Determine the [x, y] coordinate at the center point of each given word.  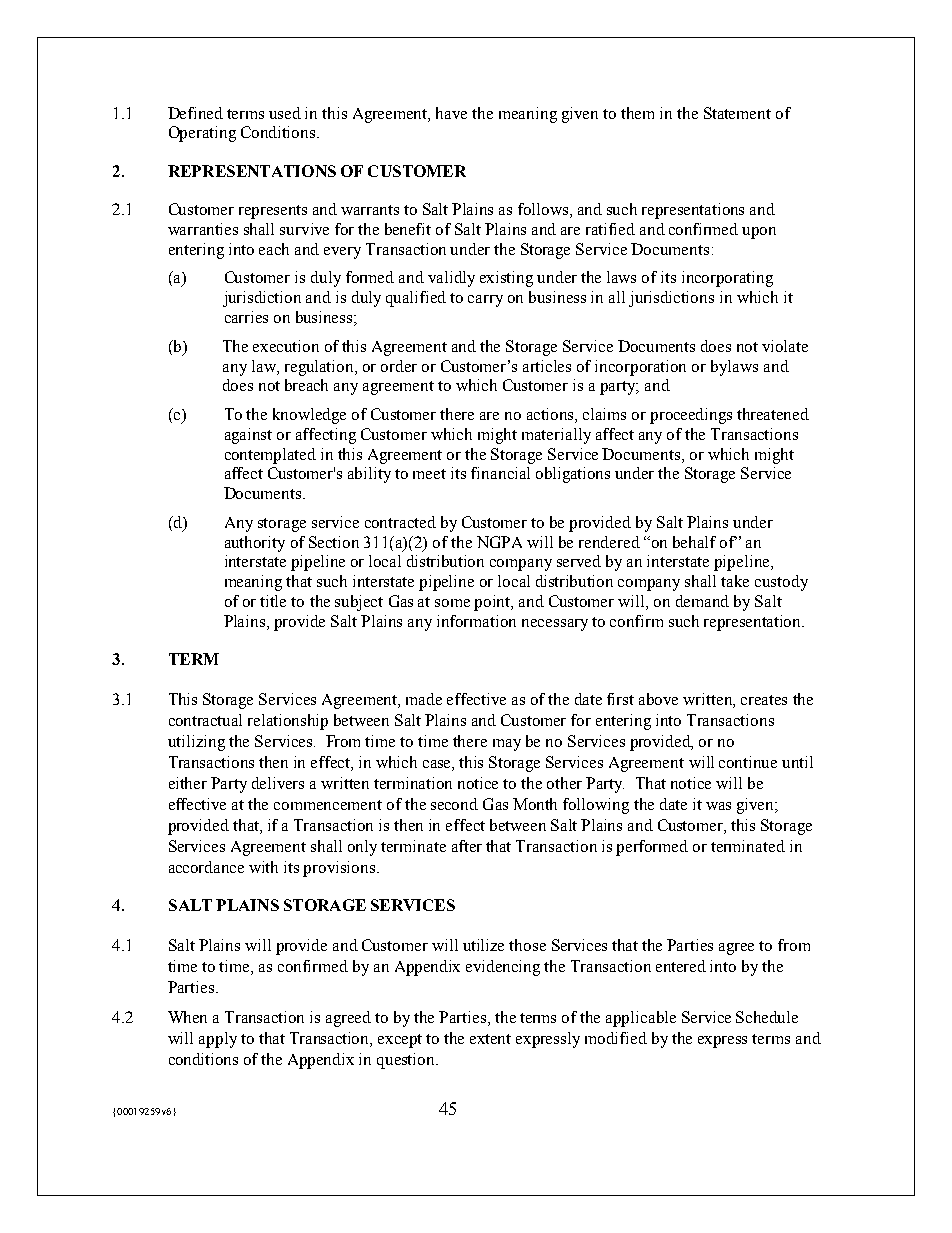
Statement [737, 113]
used [285, 113]
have [451, 113]
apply [218, 1040]
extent [490, 1039]
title [273, 601]
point [493, 603]
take [735, 581]
